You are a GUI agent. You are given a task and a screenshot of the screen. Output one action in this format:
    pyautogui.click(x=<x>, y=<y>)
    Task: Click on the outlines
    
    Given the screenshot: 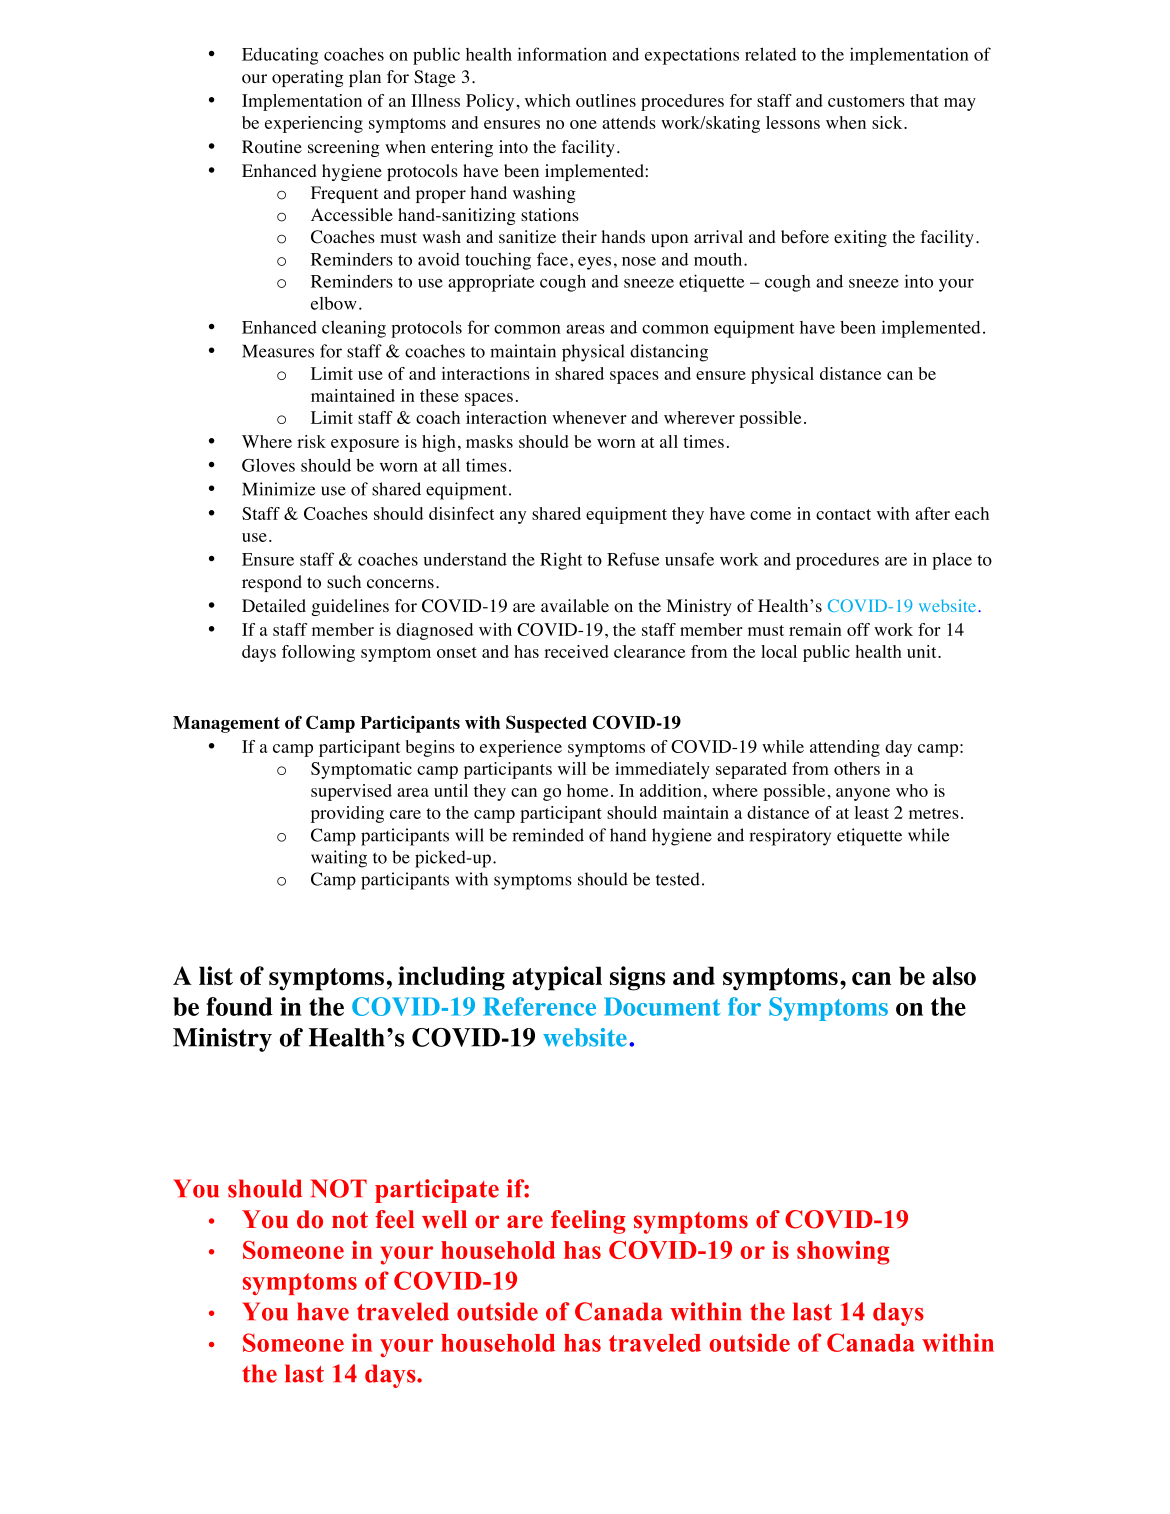 What is the action you would take?
    pyautogui.click(x=606, y=100)
